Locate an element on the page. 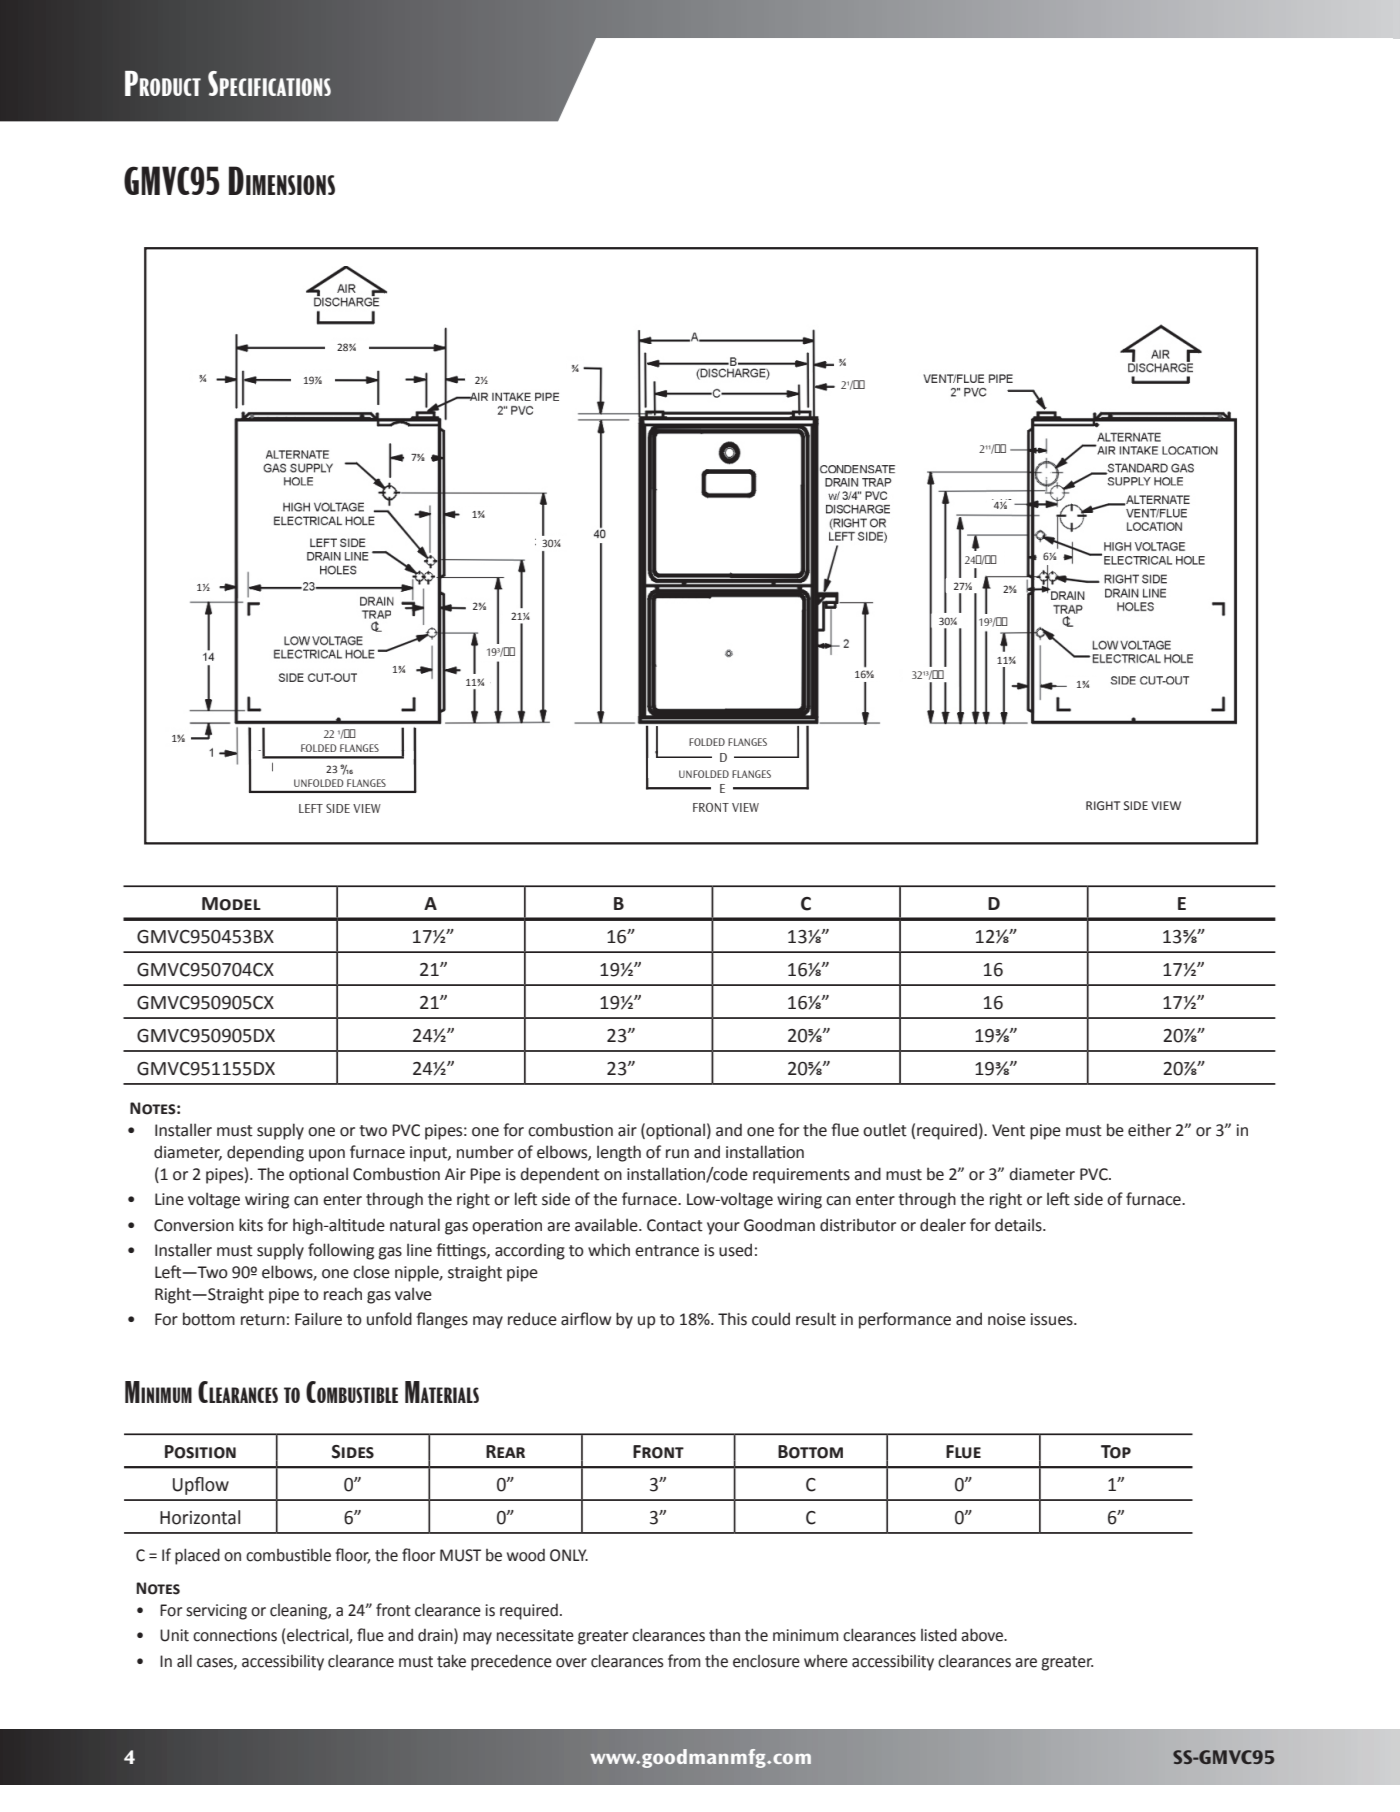 The width and height of the document is (1400, 1812). depending is located at coordinates (265, 1153).
